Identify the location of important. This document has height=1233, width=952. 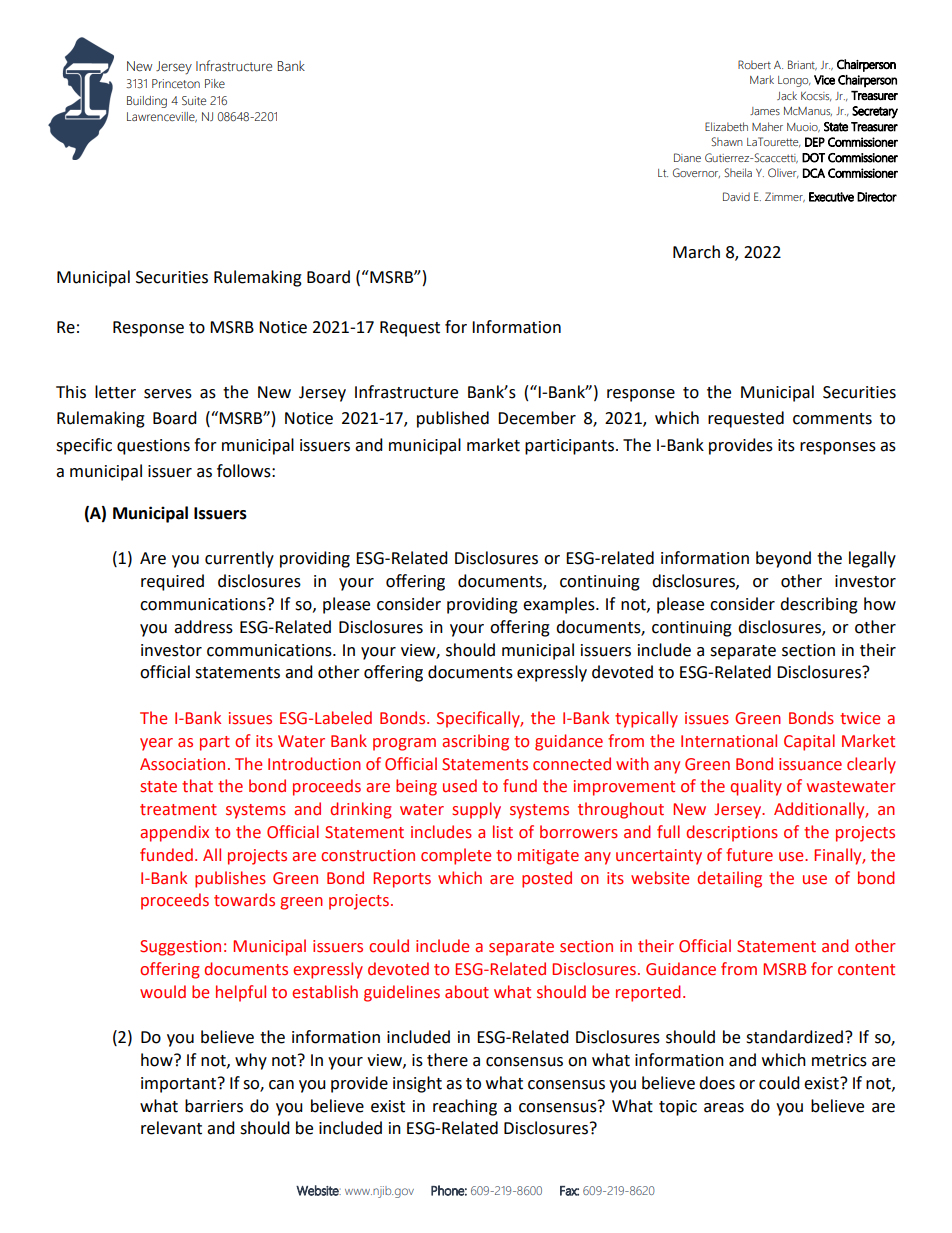
(178, 1085).
